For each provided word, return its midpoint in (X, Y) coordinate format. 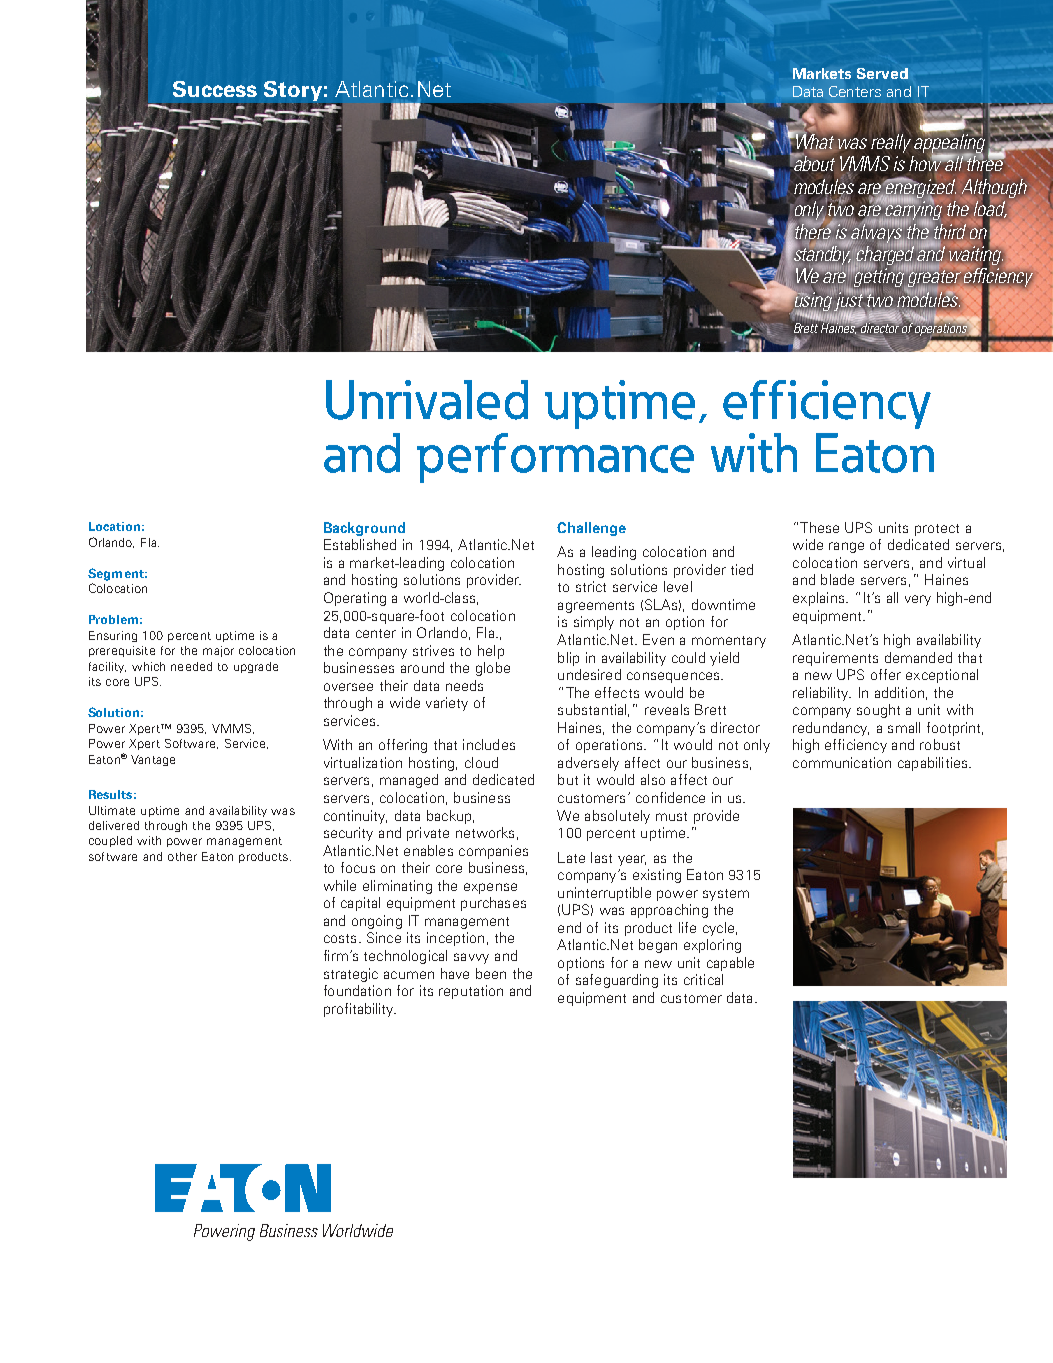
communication (842, 762)
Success (215, 89)
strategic (351, 975)
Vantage (153, 760)
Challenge (591, 529)
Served (882, 73)
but (568, 779)
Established (360, 544)
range (846, 547)
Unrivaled (427, 400)
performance (555, 458)
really (891, 143)
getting (879, 278)
